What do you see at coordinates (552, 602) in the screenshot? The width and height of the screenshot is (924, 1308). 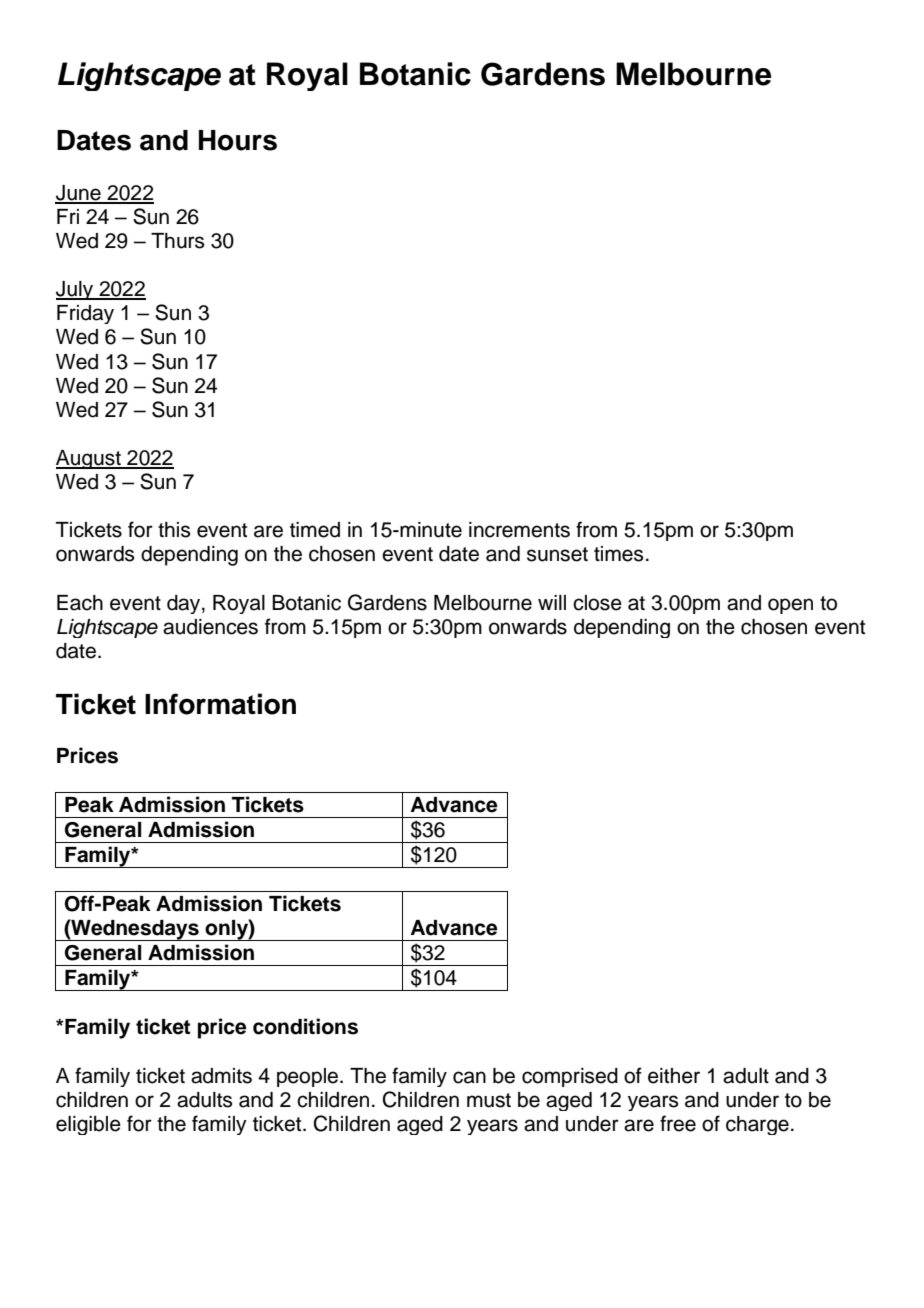 I see `will` at bounding box center [552, 602].
